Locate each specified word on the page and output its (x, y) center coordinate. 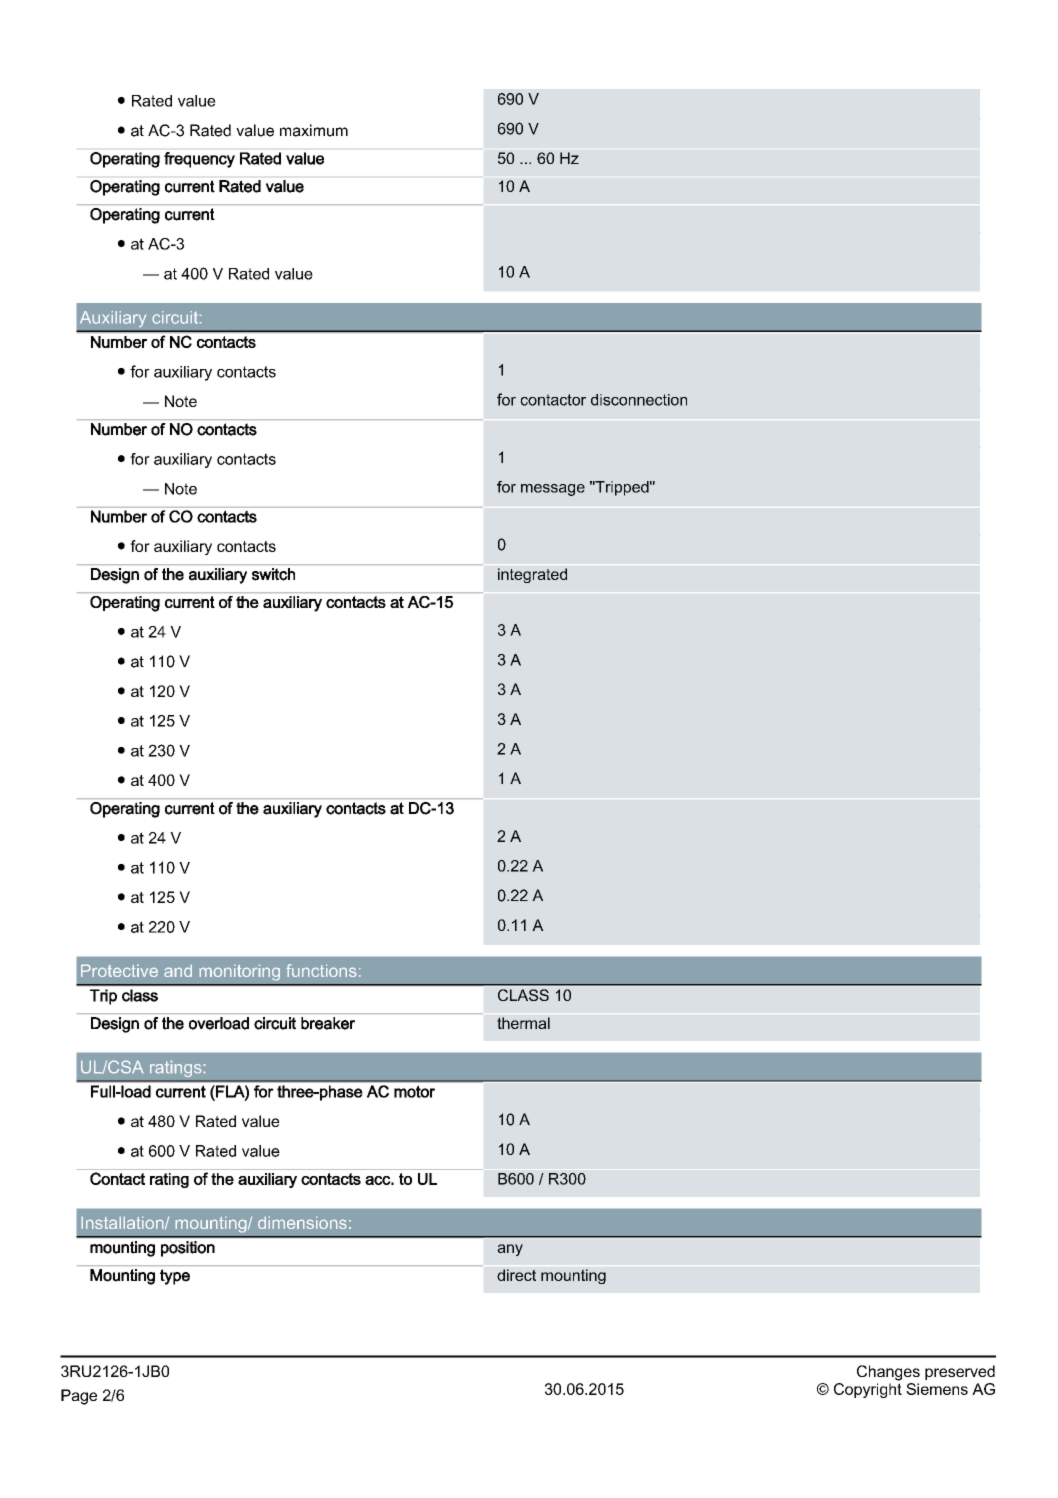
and (178, 971)
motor (414, 1092)
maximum (314, 130)
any (510, 1250)
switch (273, 574)
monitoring (240, 972)
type (175, 1277)
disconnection (639, 400)
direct (516, 1275)
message (553, 490)
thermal (523, 1023)
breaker (328, 1023)
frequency (199, 160)
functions (321, 970)
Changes (888, 1373)
